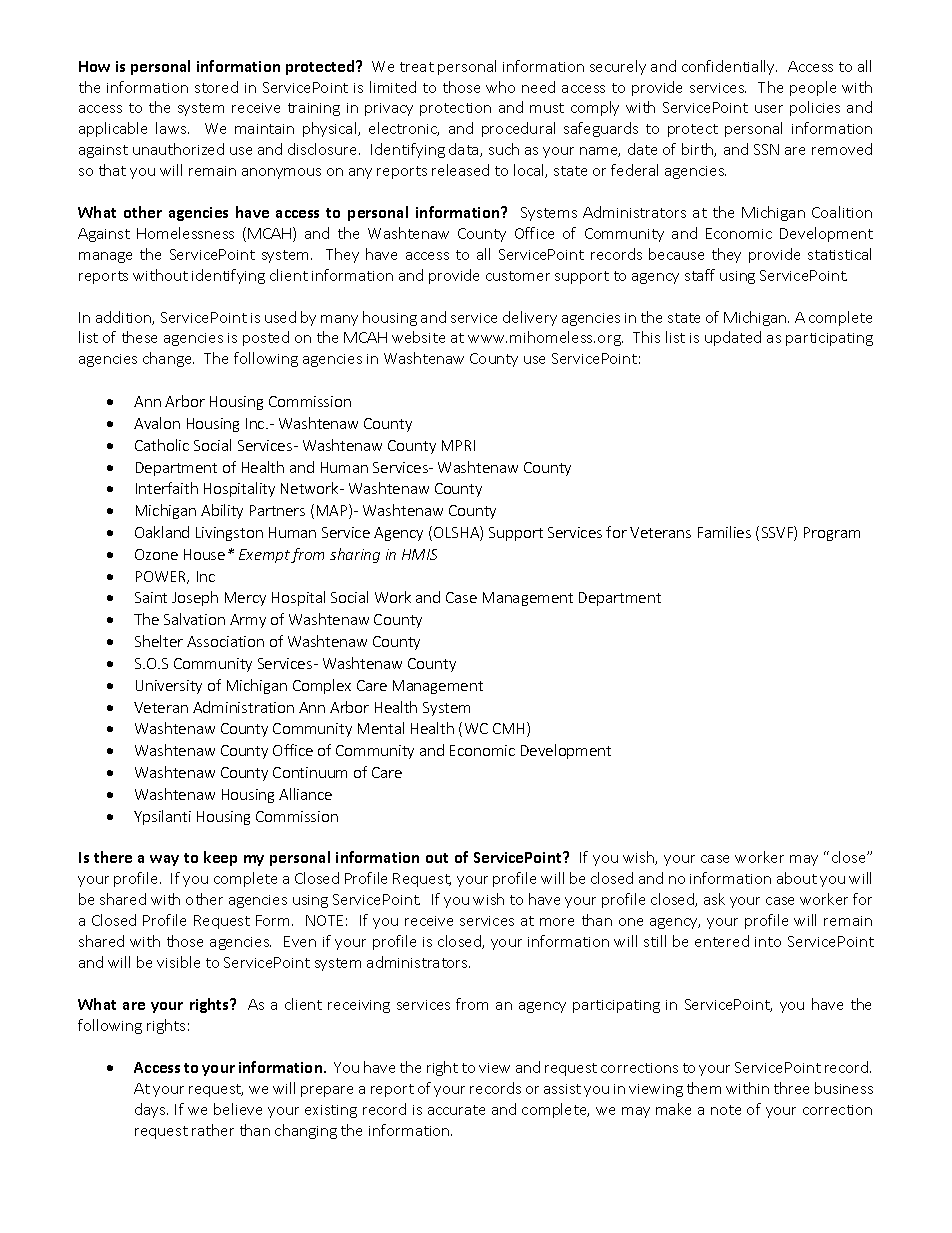 The width and height of the image is (952, 1233). What do you see at coordinates (418, 337) in the image?
I see `website` at bounding box center [418, 337].
